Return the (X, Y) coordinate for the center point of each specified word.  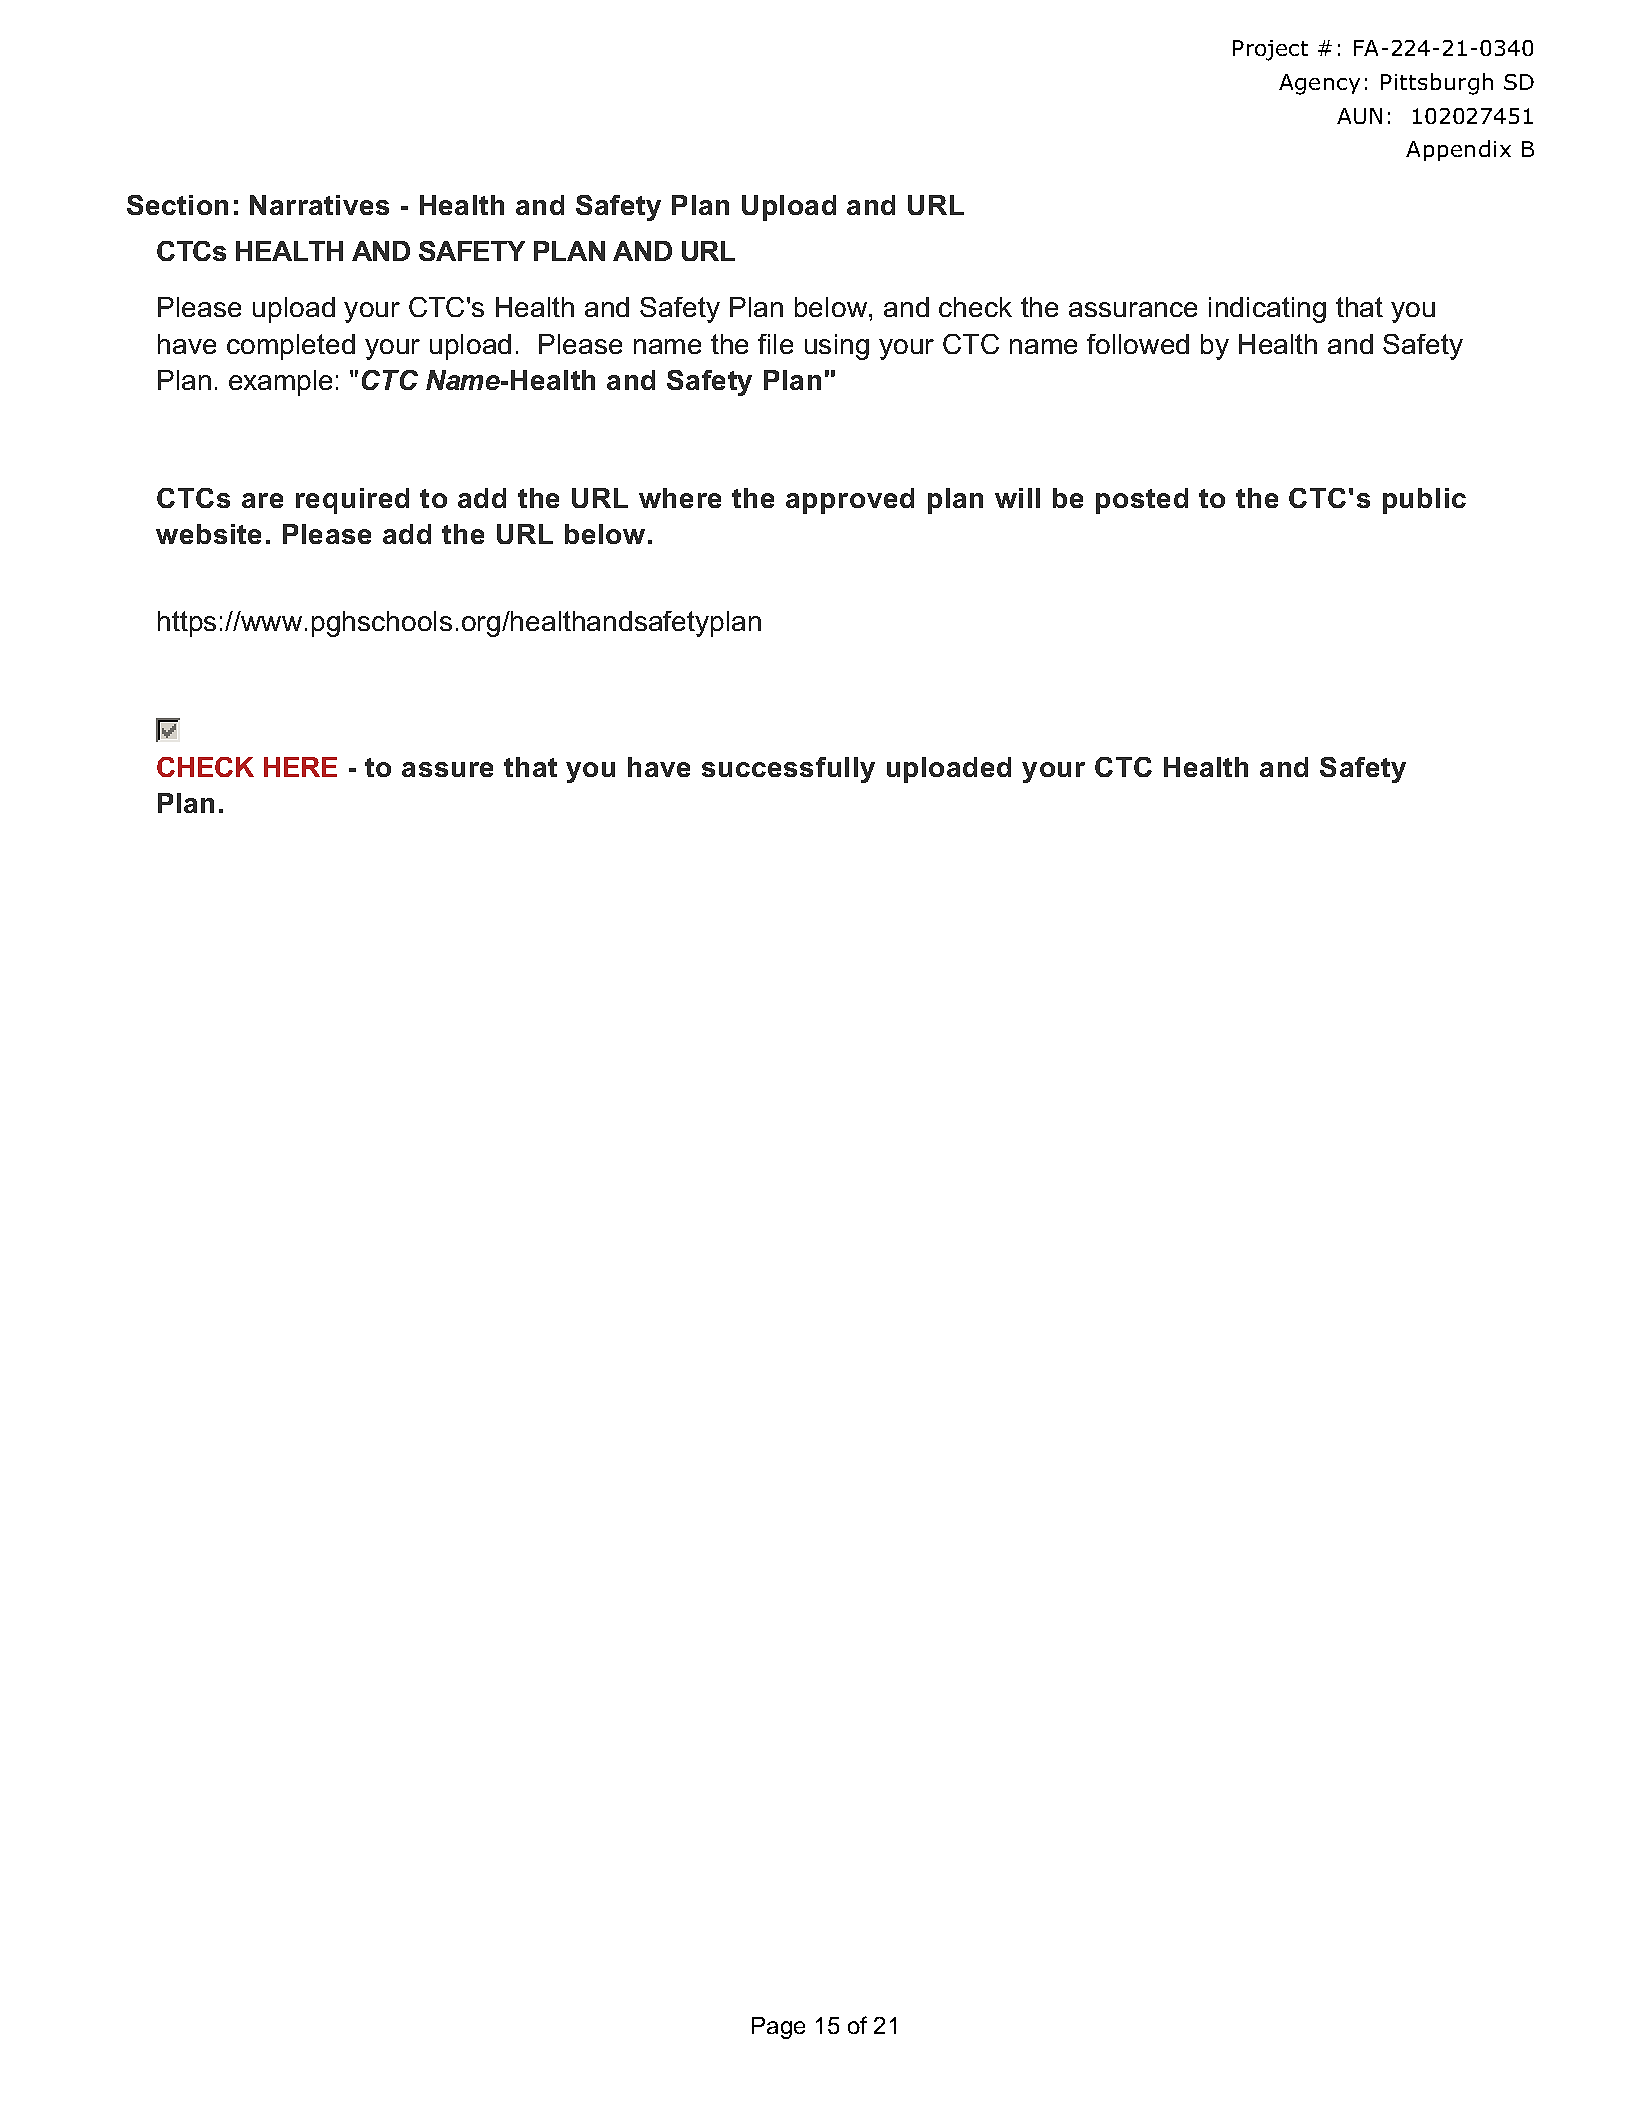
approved (850, 501)
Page (778, 2028)
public (1424, 501)
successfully (788, 770)
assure (447, 769)
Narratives (319, 205)
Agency (1319, 84)
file (775, 344)
